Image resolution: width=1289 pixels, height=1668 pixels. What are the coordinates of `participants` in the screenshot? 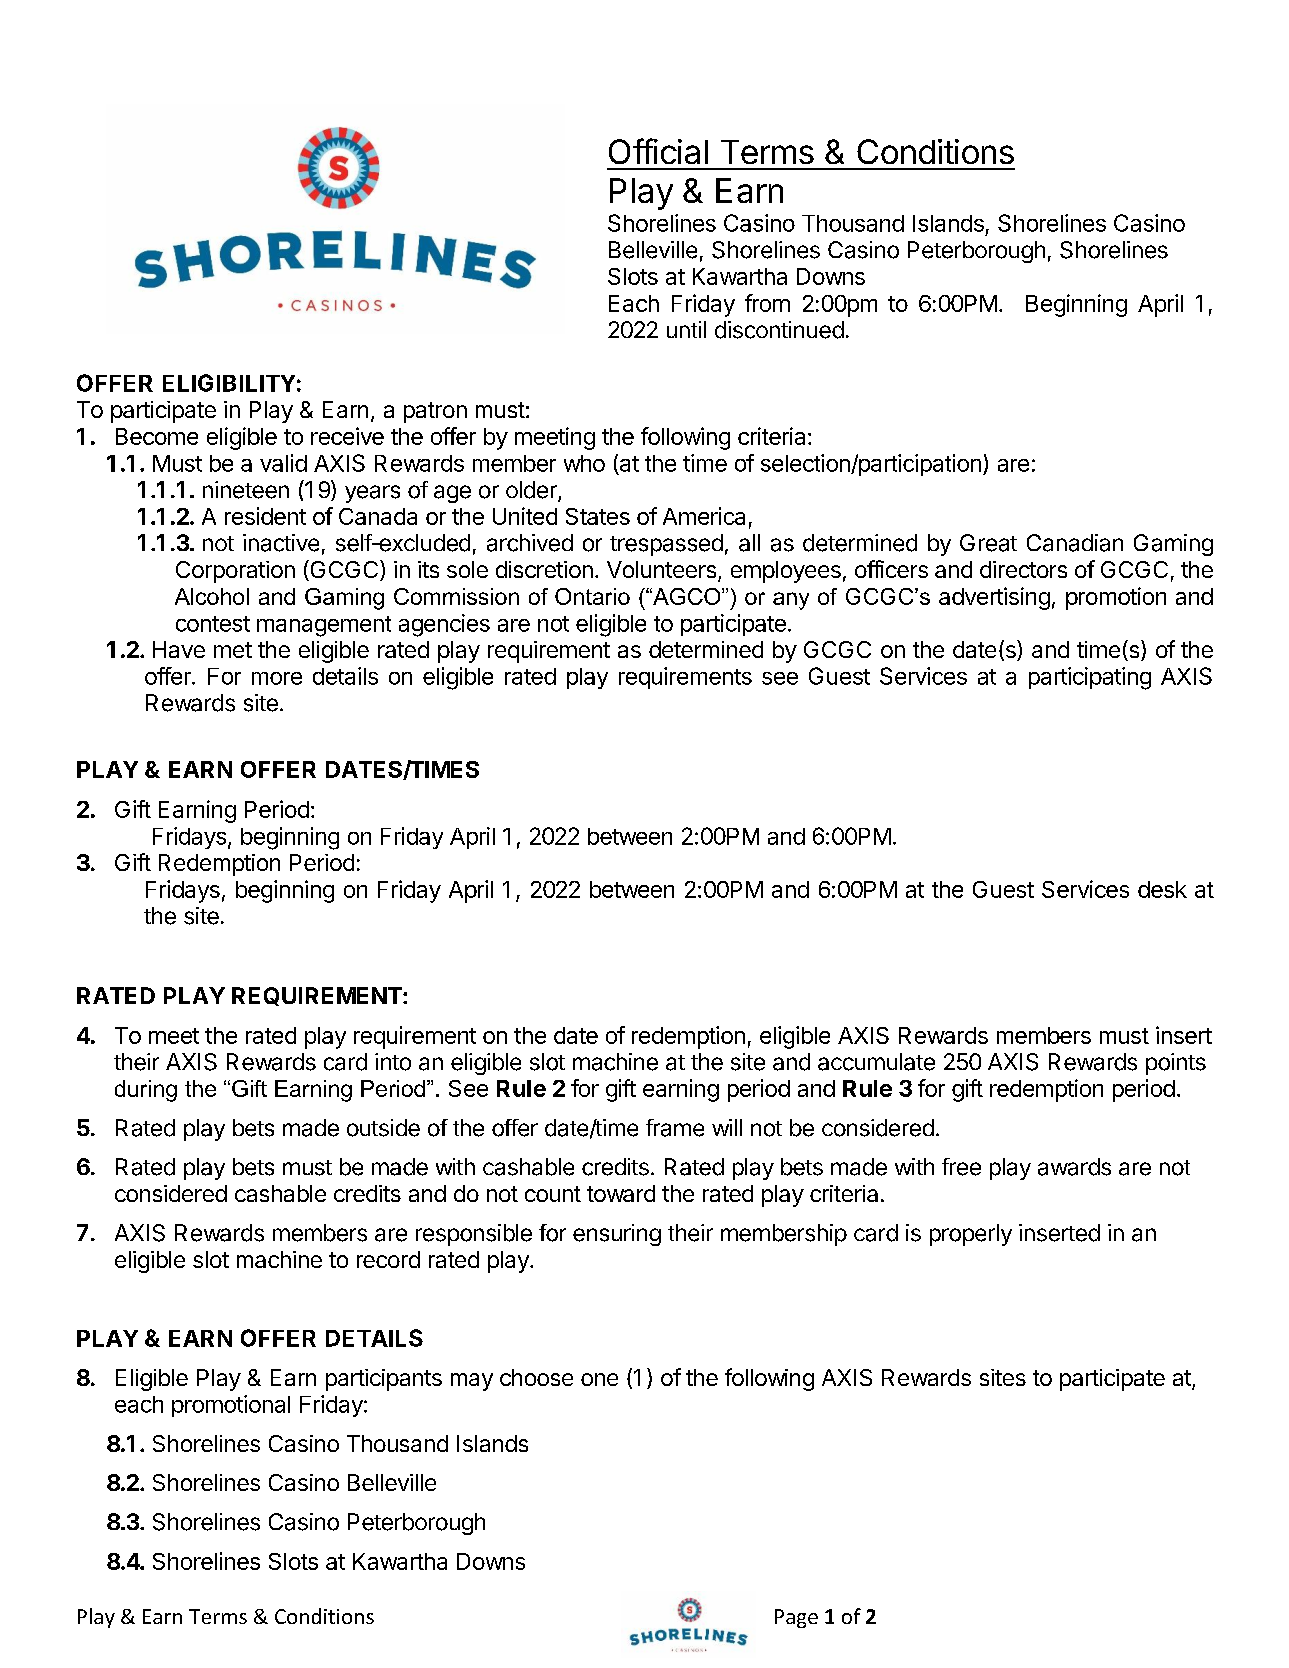 It's located at (384, 1380).
